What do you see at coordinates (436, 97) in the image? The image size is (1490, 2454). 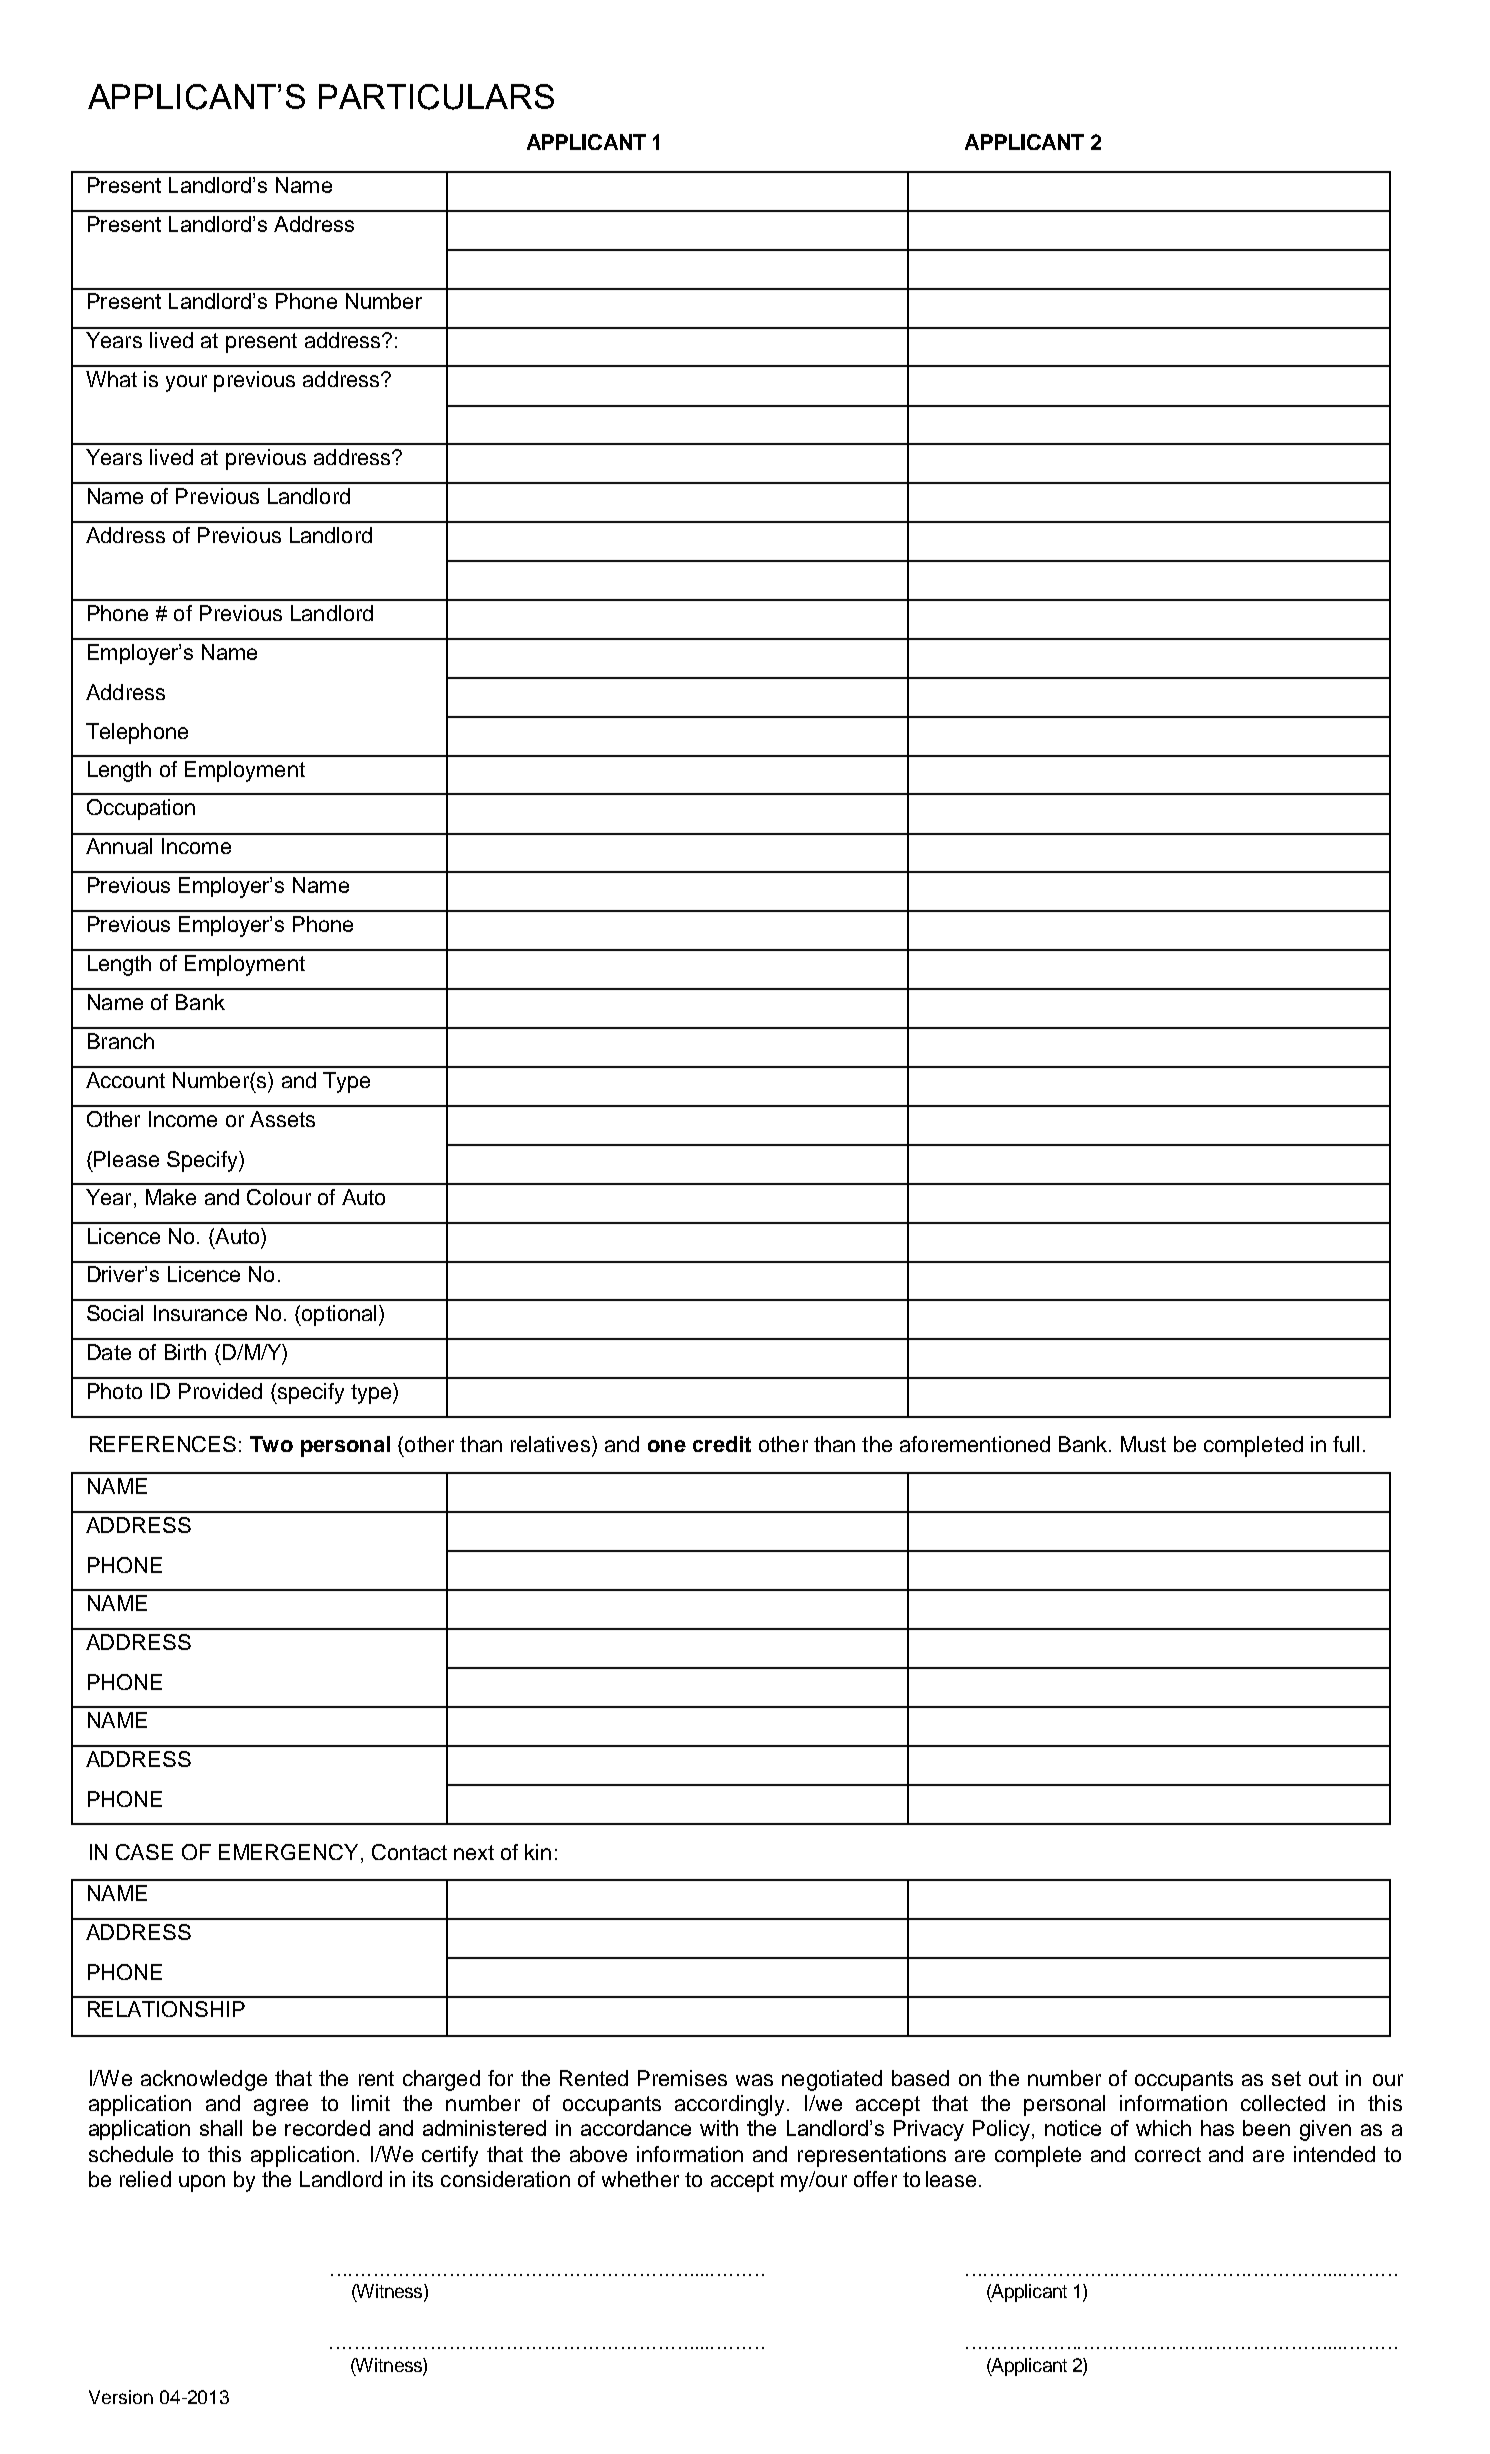 I see `PARTICULARS` at bounding box center [436, 97].
